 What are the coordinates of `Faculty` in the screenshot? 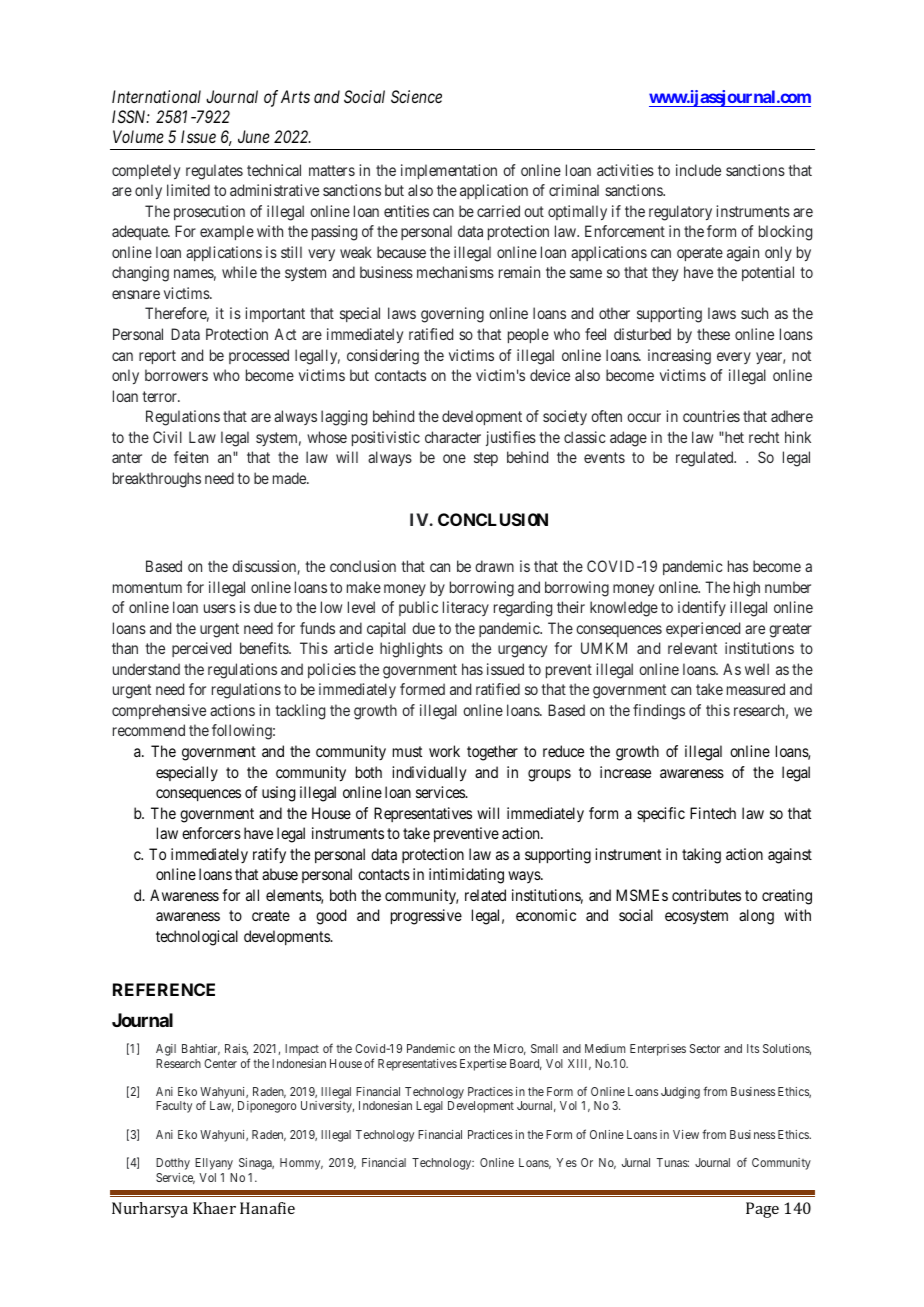 It's located at (174, 1107).
